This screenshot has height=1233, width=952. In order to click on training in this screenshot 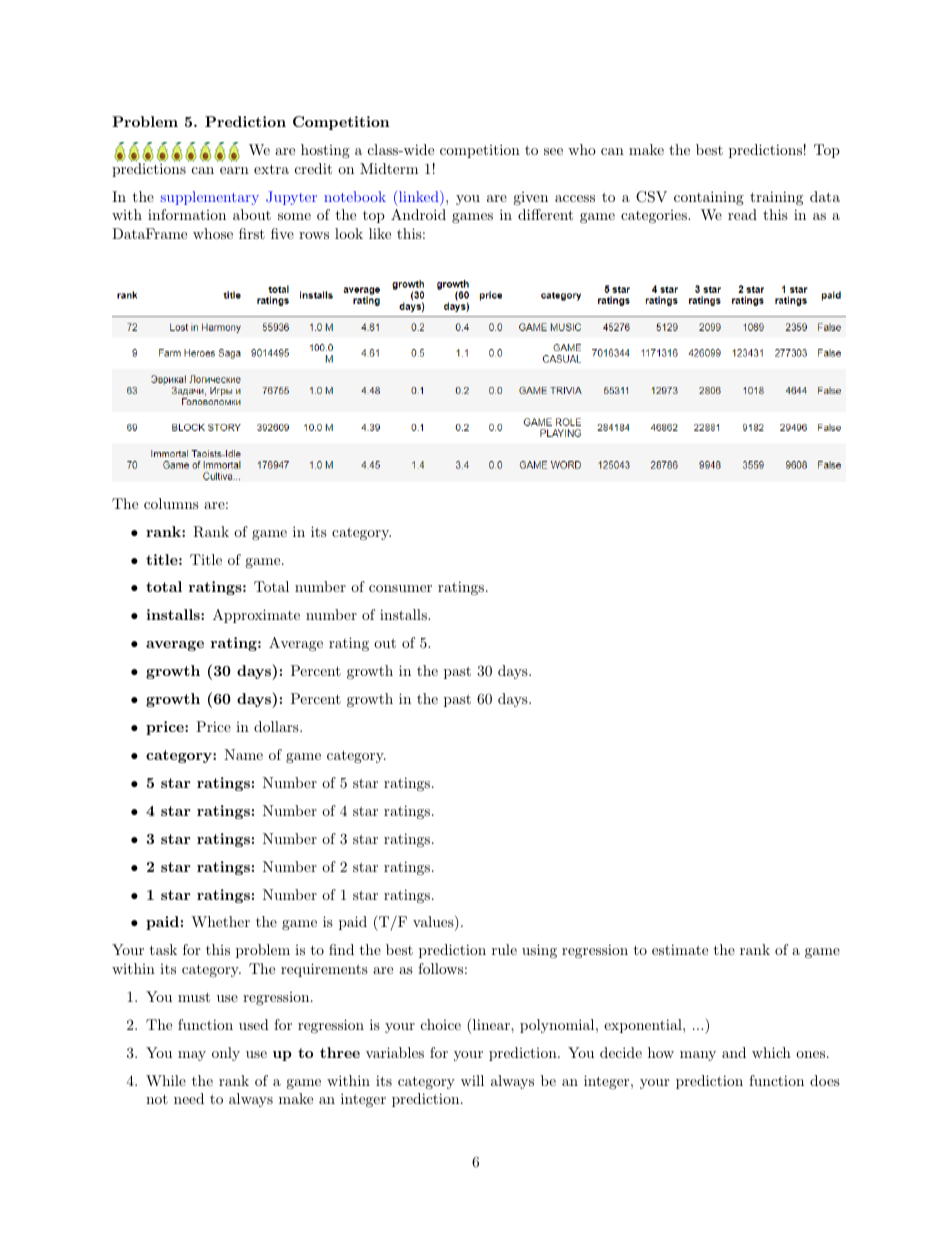, I will do `click(776, 198)`.
